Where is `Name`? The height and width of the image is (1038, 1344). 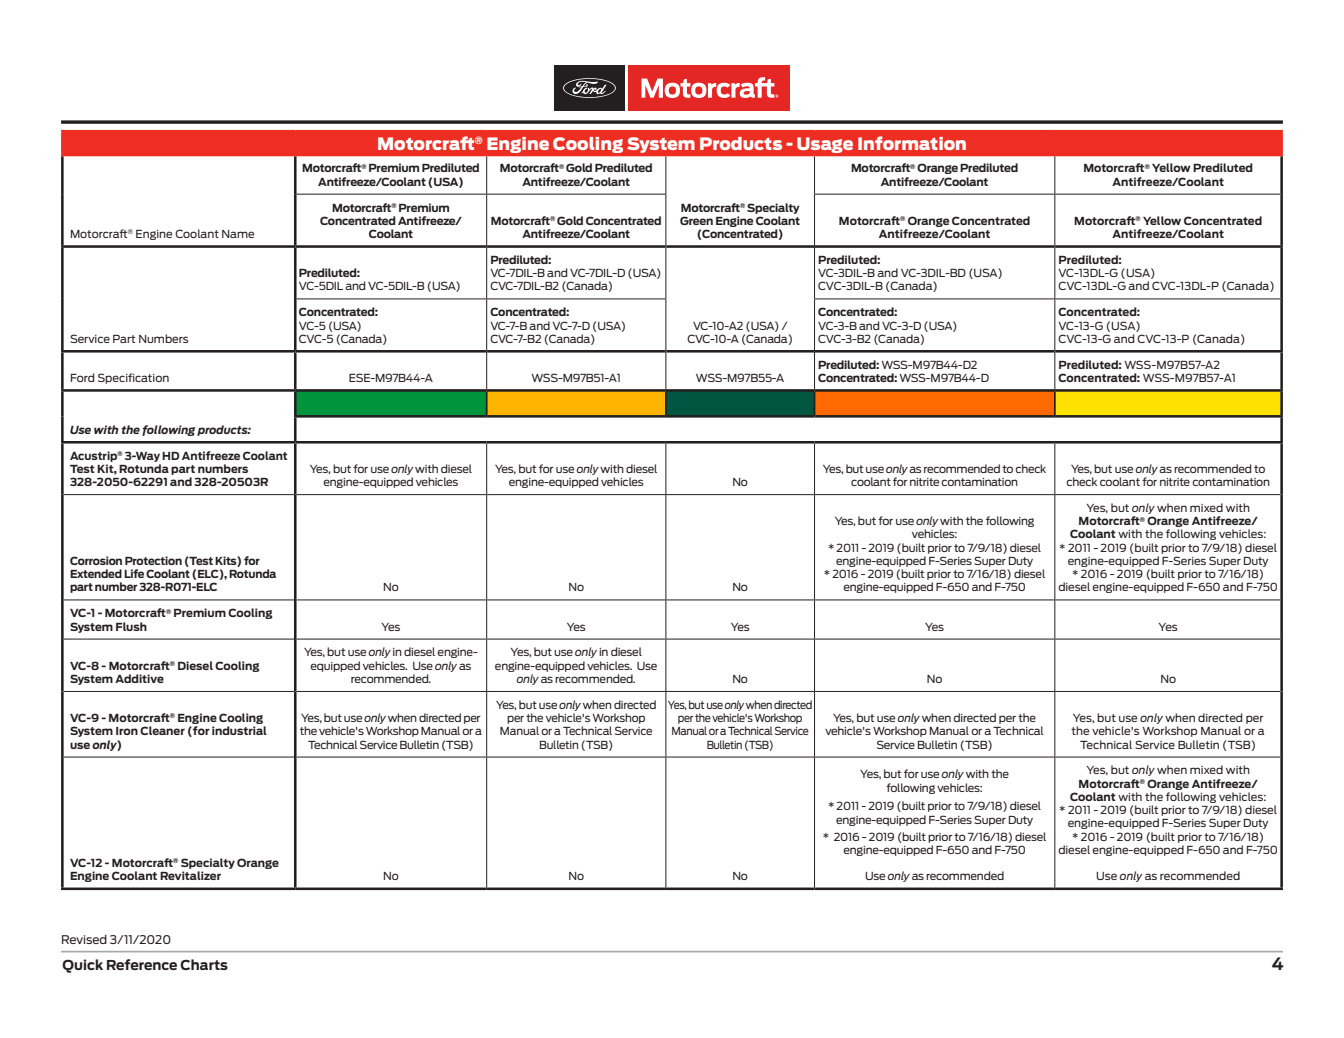
Name is located at coordinates (238, 234).
